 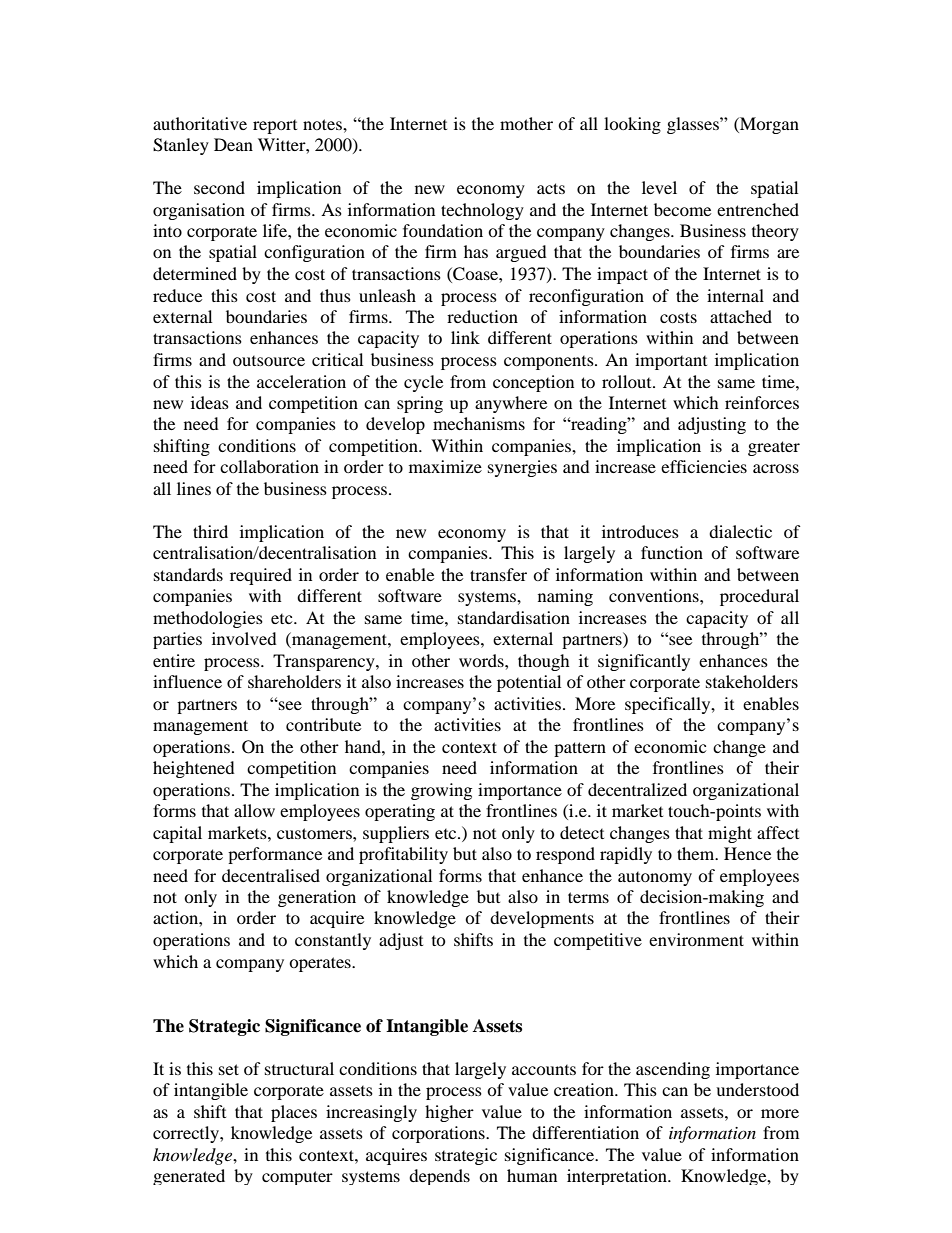 I want to click on glasses, so click(x=694, y=125).
